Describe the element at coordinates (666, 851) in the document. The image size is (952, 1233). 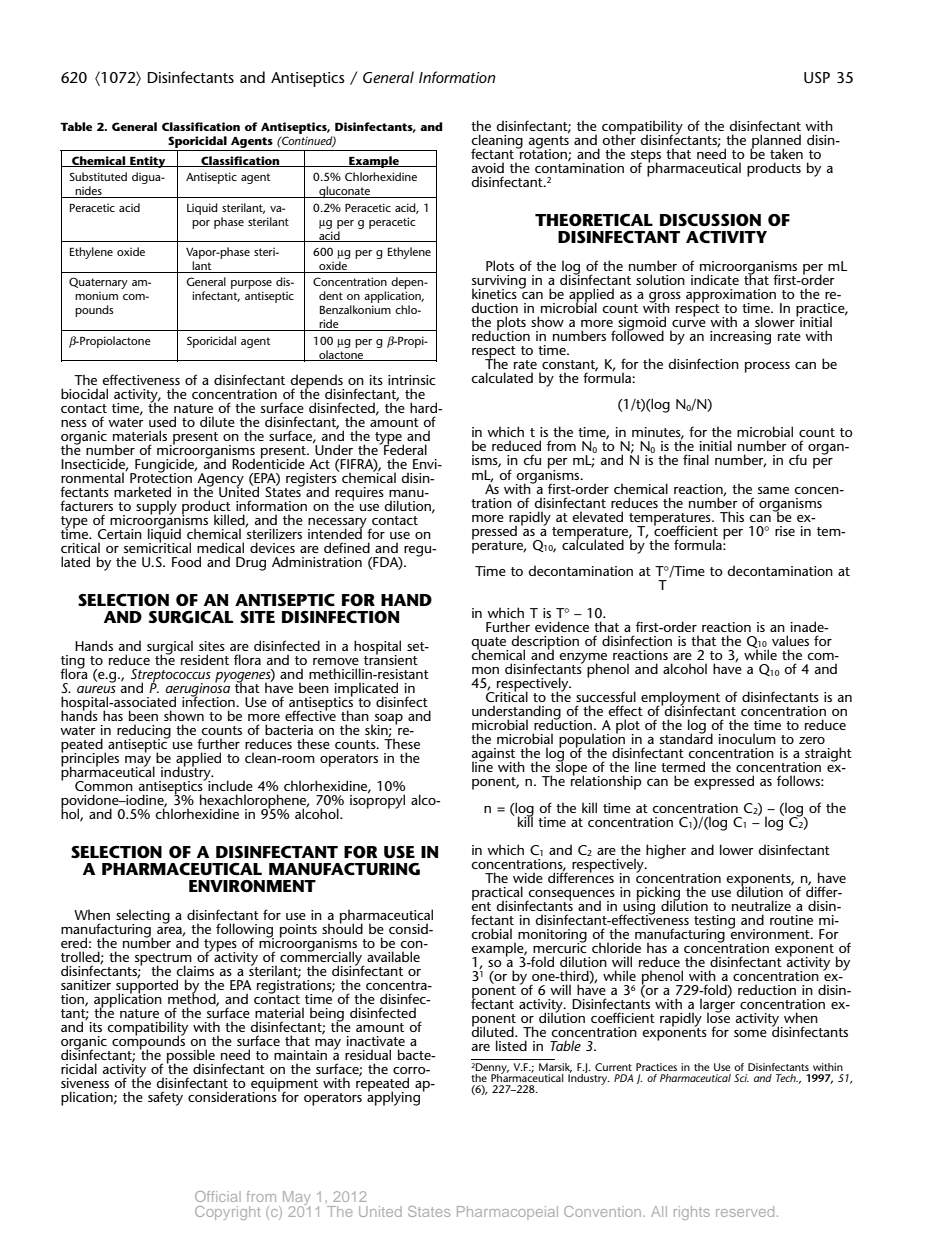
I see `higher` at that location.
